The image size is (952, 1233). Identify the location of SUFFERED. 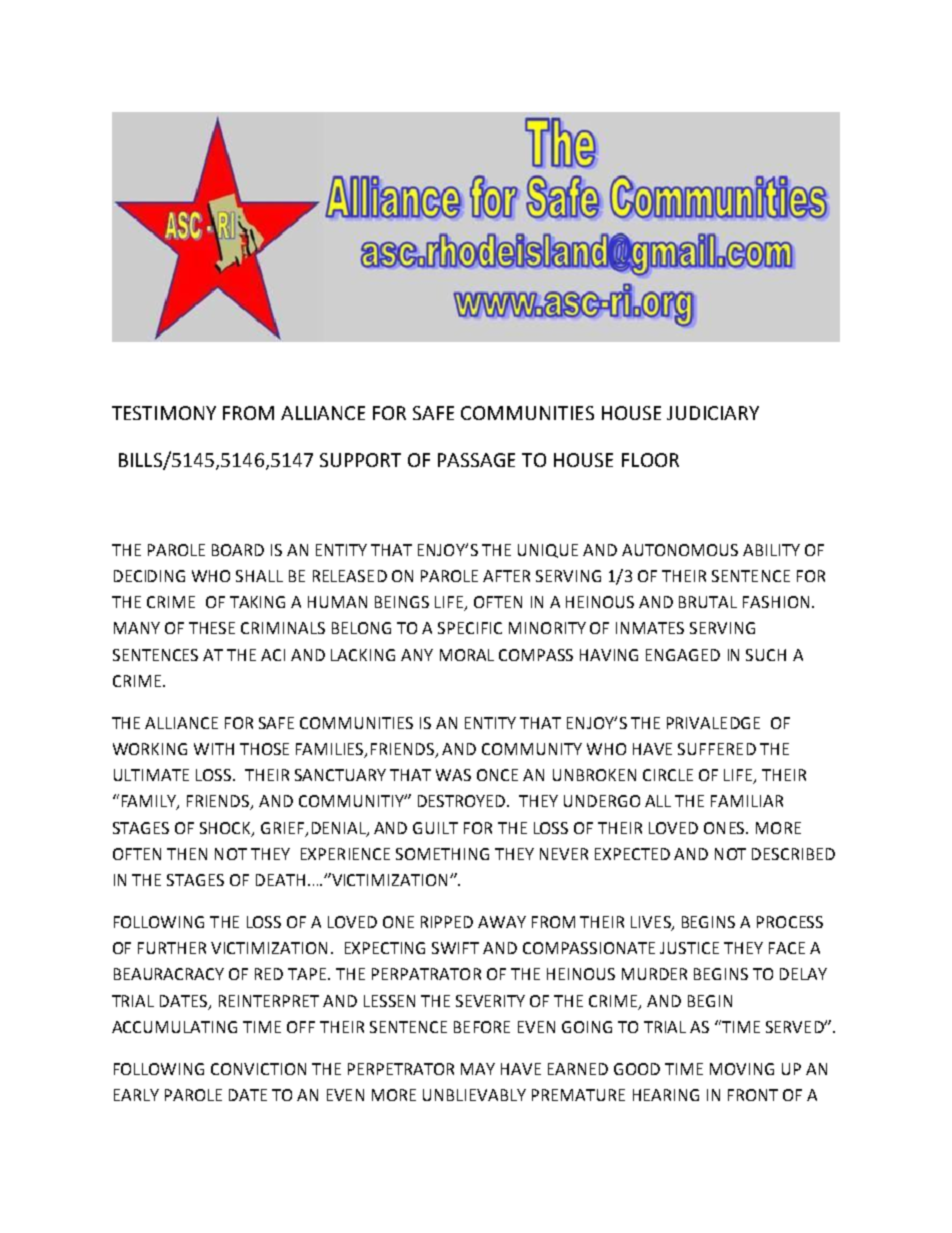
(717, 749).
